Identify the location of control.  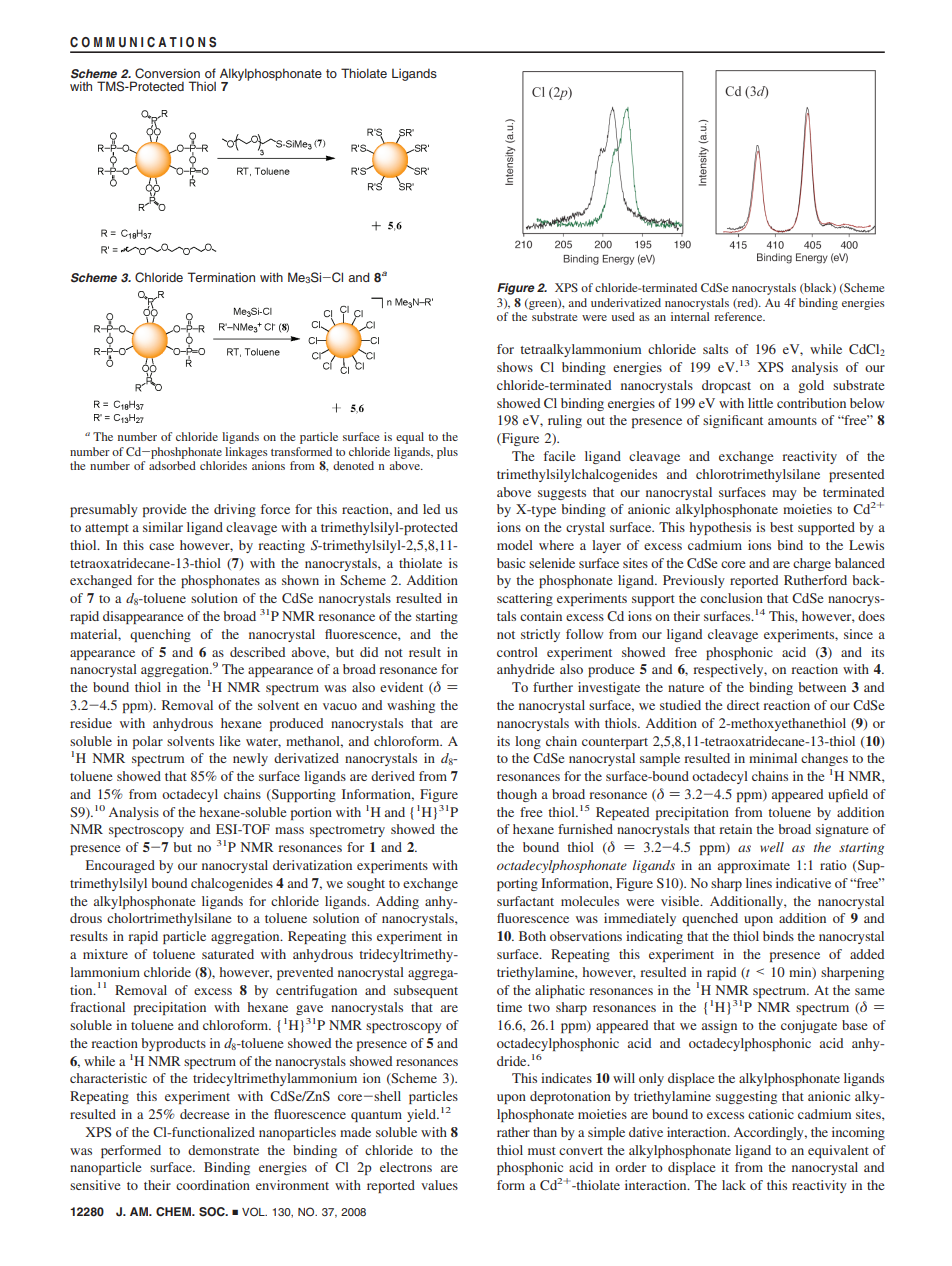
(517, 652).
